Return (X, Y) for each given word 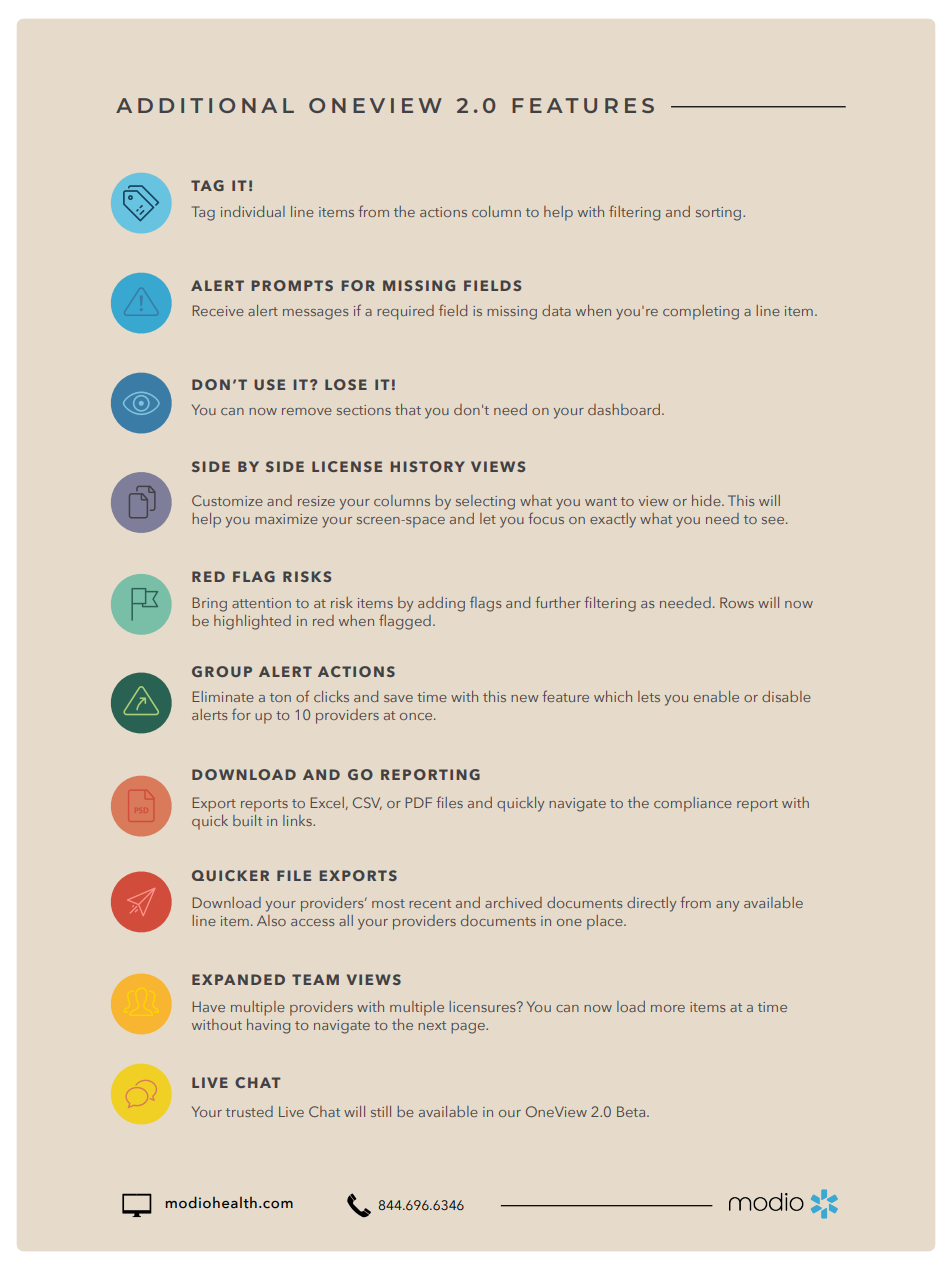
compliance (693, 804)
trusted (249, 1111)
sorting (720, 214)
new (524, 698)
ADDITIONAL (205, 105)
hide (707, 500)
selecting (485, 502)
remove (307, 411)
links (298, 820)
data (556, 310)
